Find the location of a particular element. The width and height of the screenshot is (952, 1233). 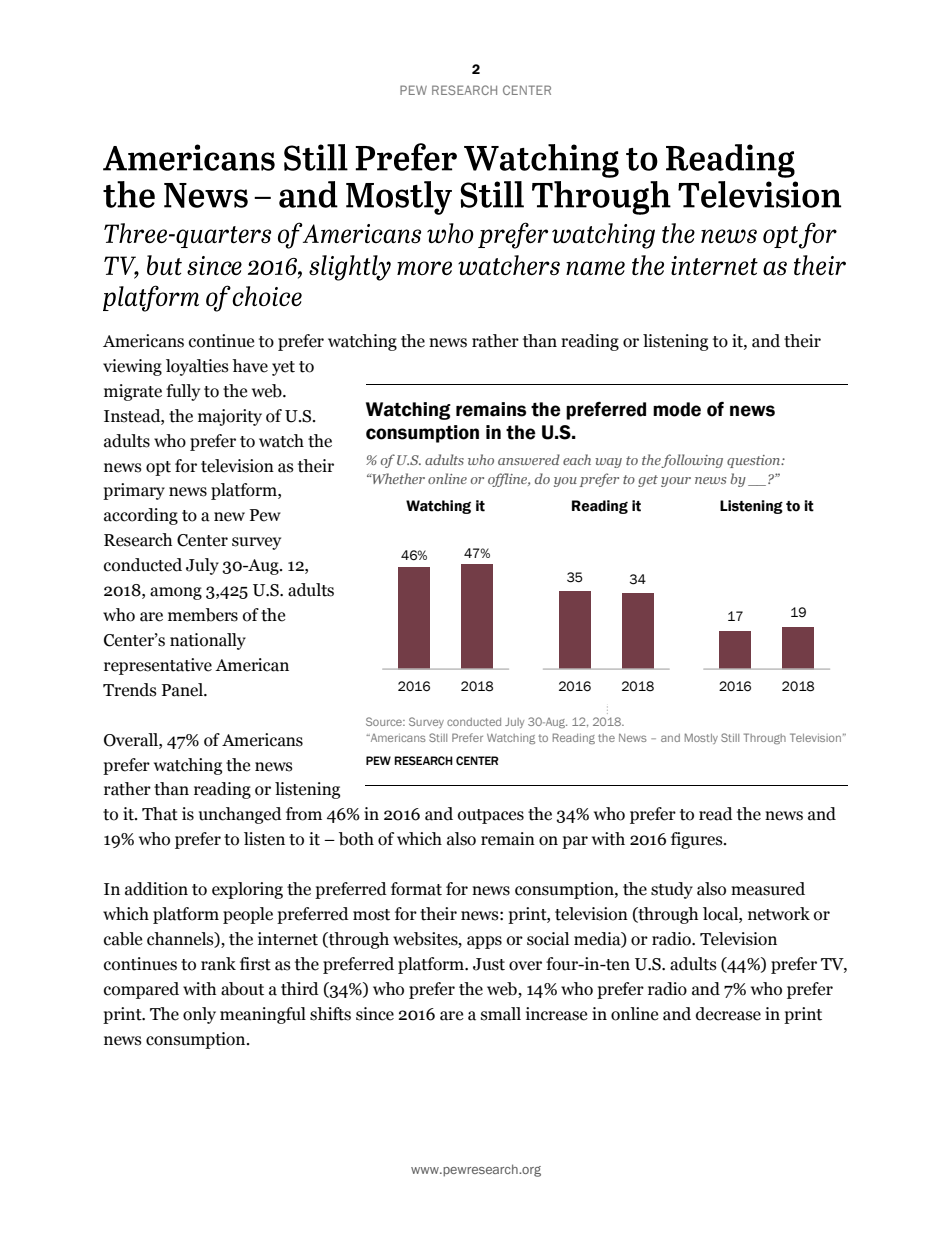

Panel is located at coordinates (183, 690).
